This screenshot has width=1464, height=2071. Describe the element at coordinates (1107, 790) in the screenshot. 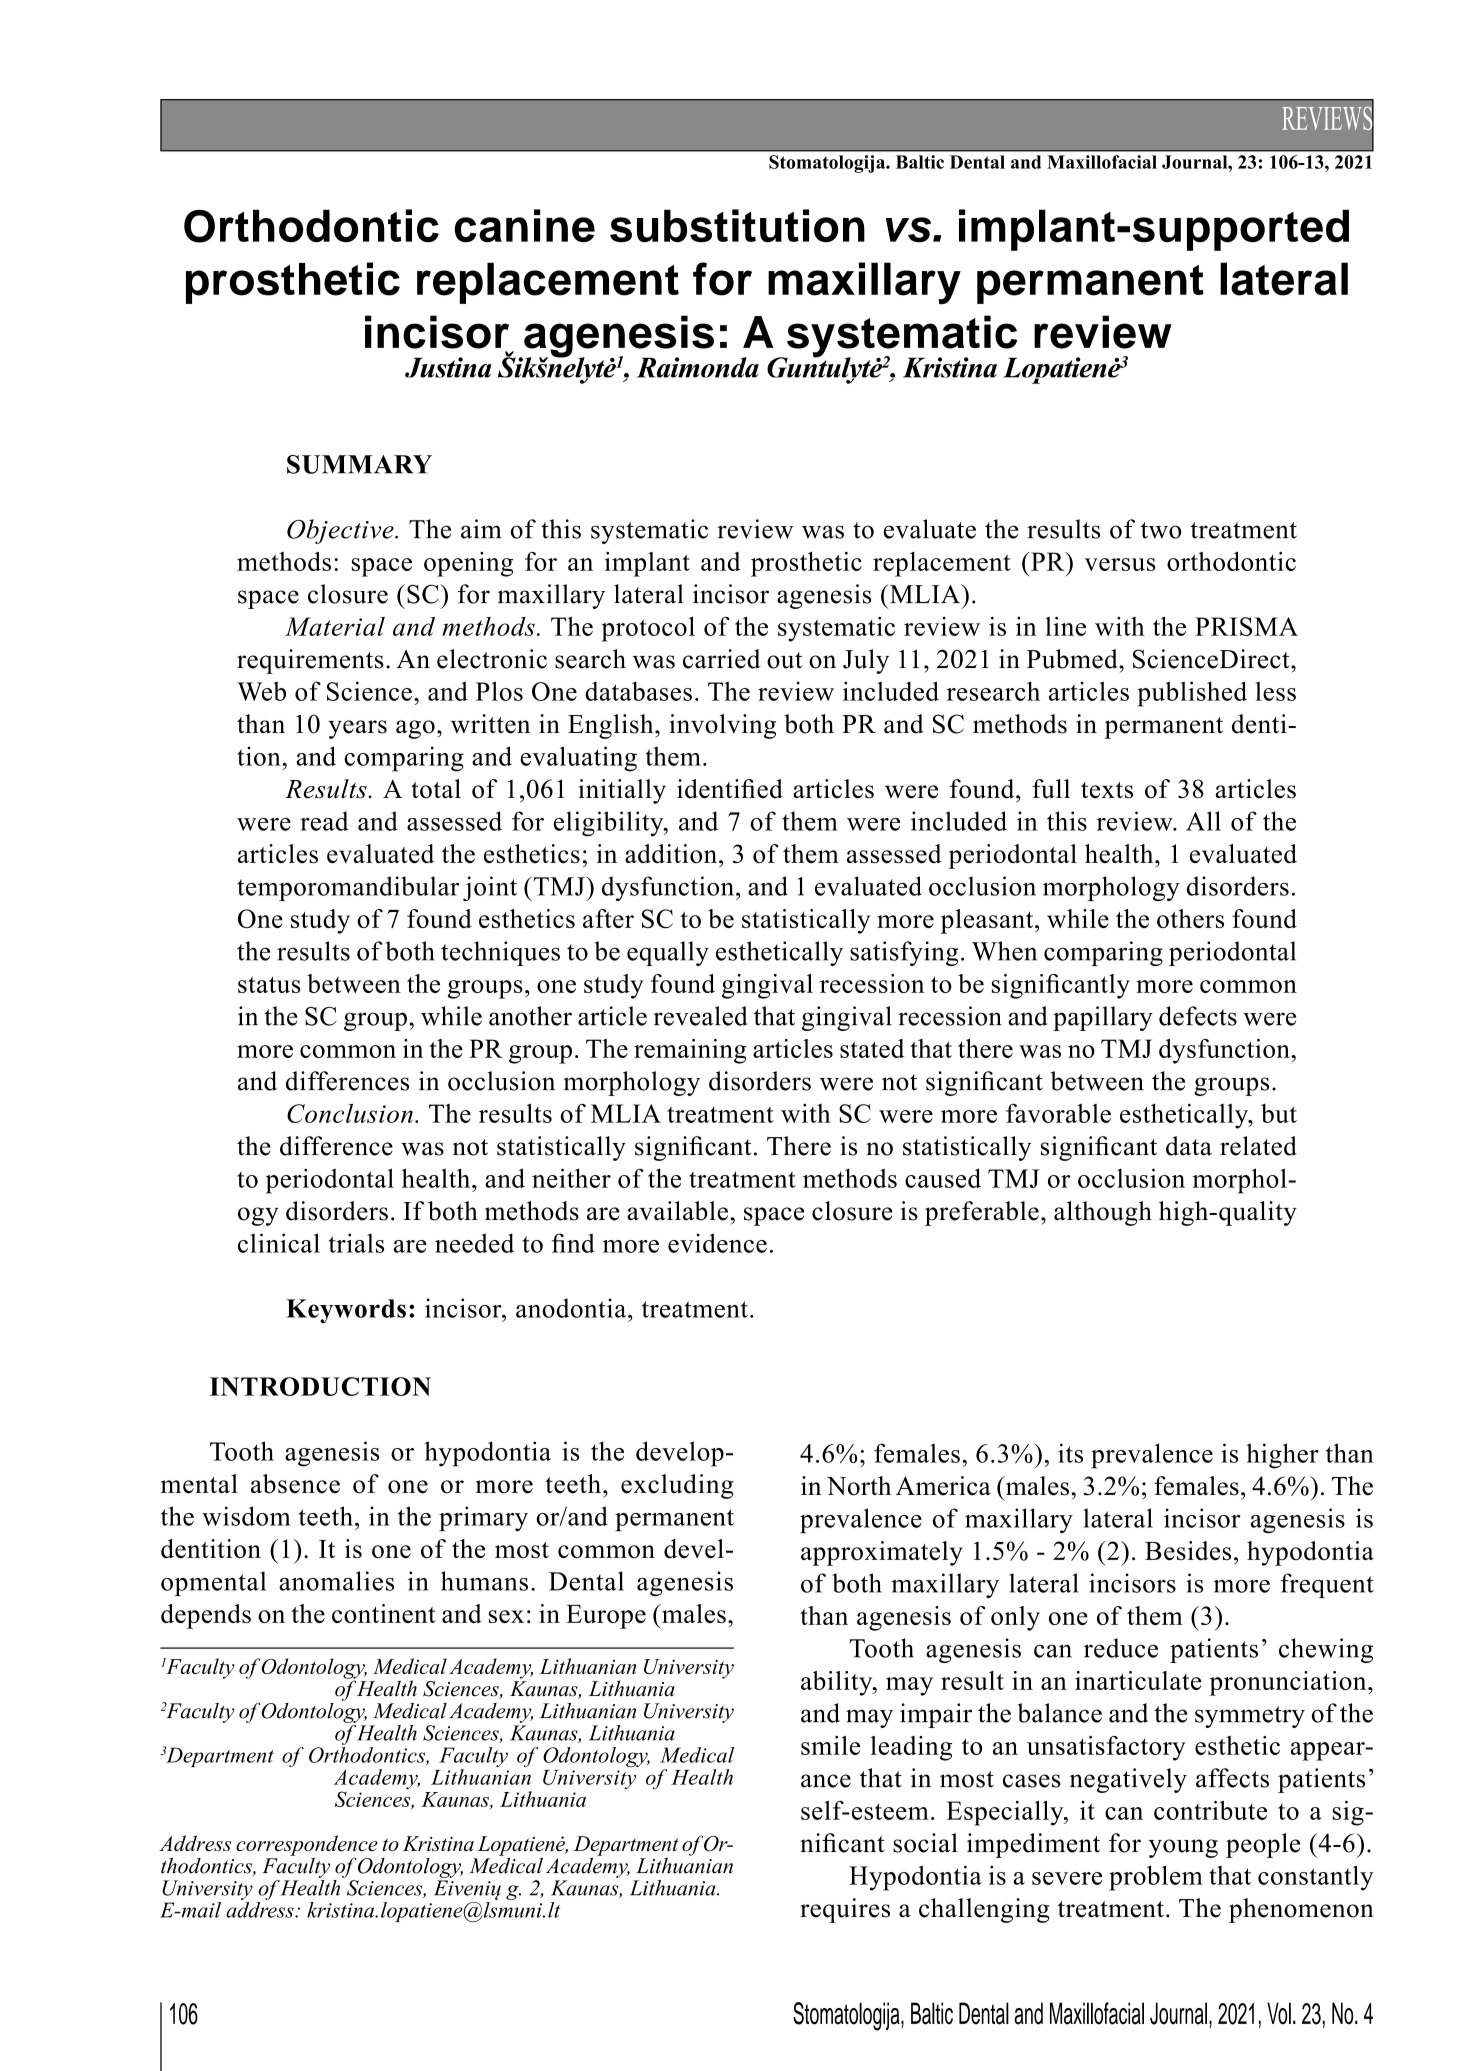

I see `texts` at that location.
